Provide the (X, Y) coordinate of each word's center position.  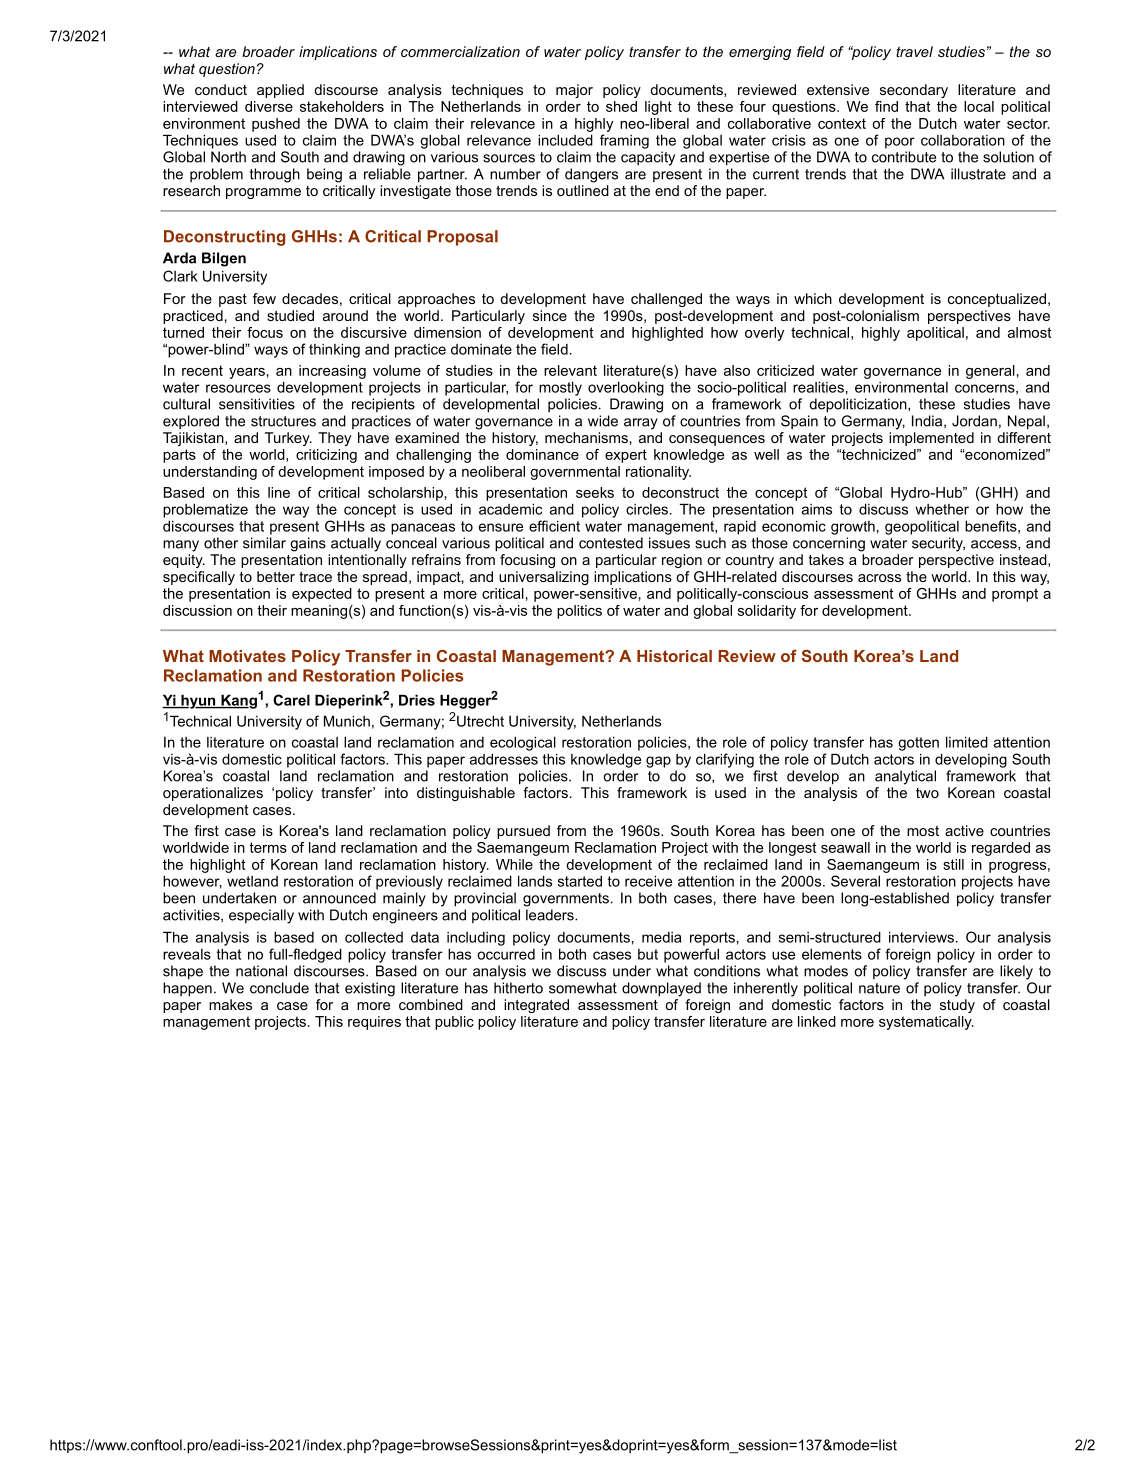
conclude (279, 988)
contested (611, 543)
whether (942, 509)
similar (264, 543)
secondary (914, 91)
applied (280, 91)
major (574, 91)
